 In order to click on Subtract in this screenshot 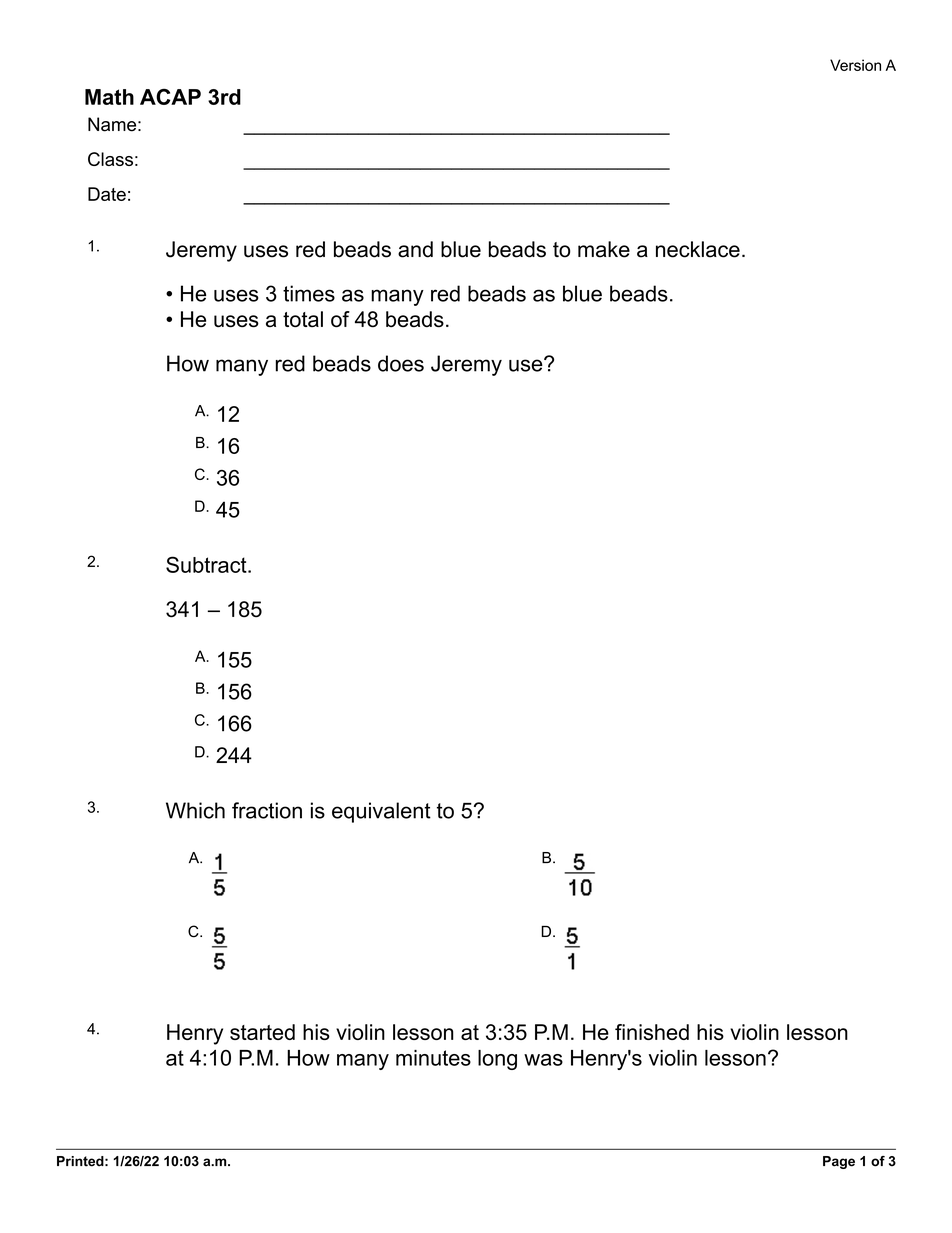, I will do `click(207, 564)`.
